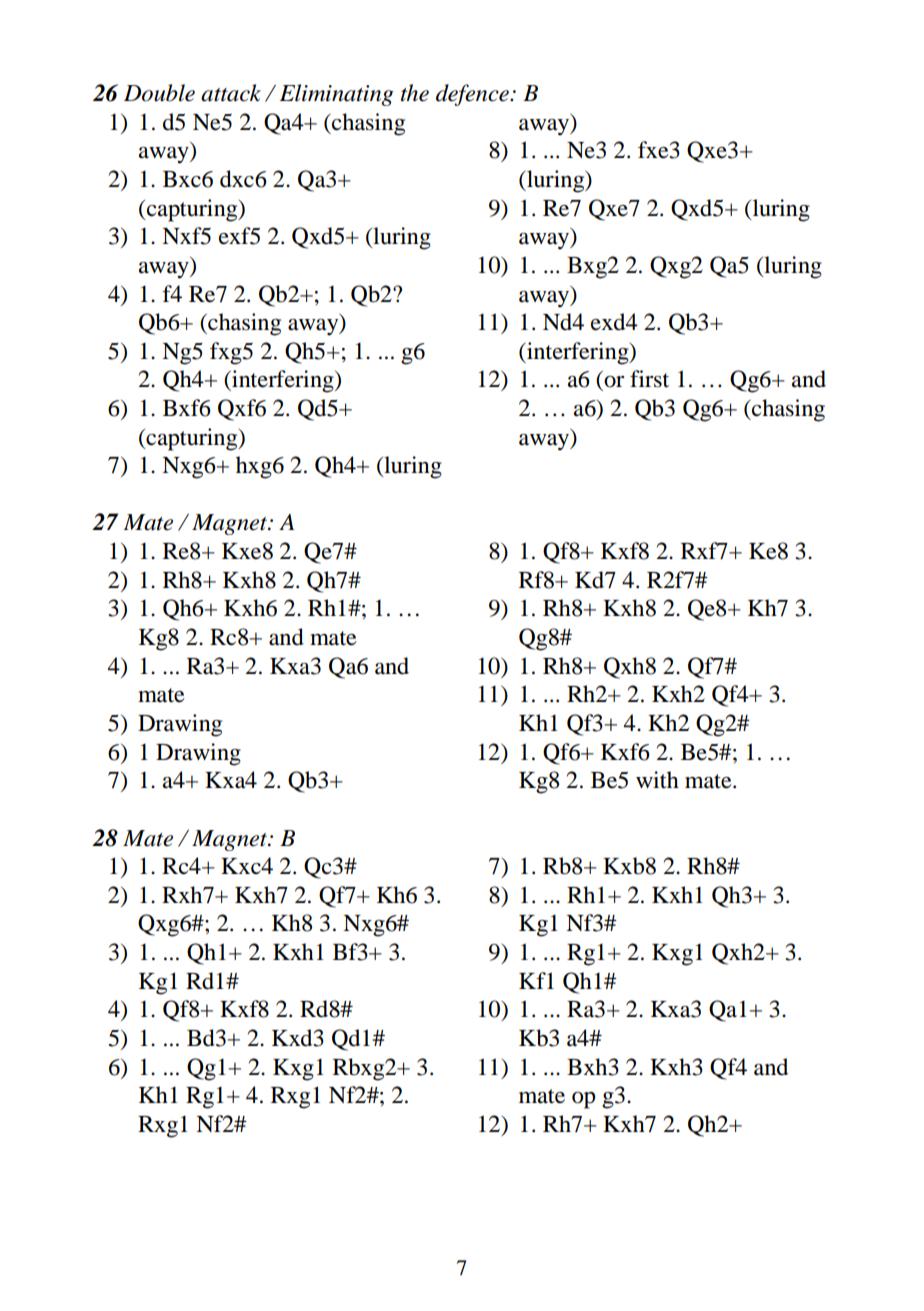 This screenshot has width=924, height=1311. I want to click on the, so click(415, 93).
